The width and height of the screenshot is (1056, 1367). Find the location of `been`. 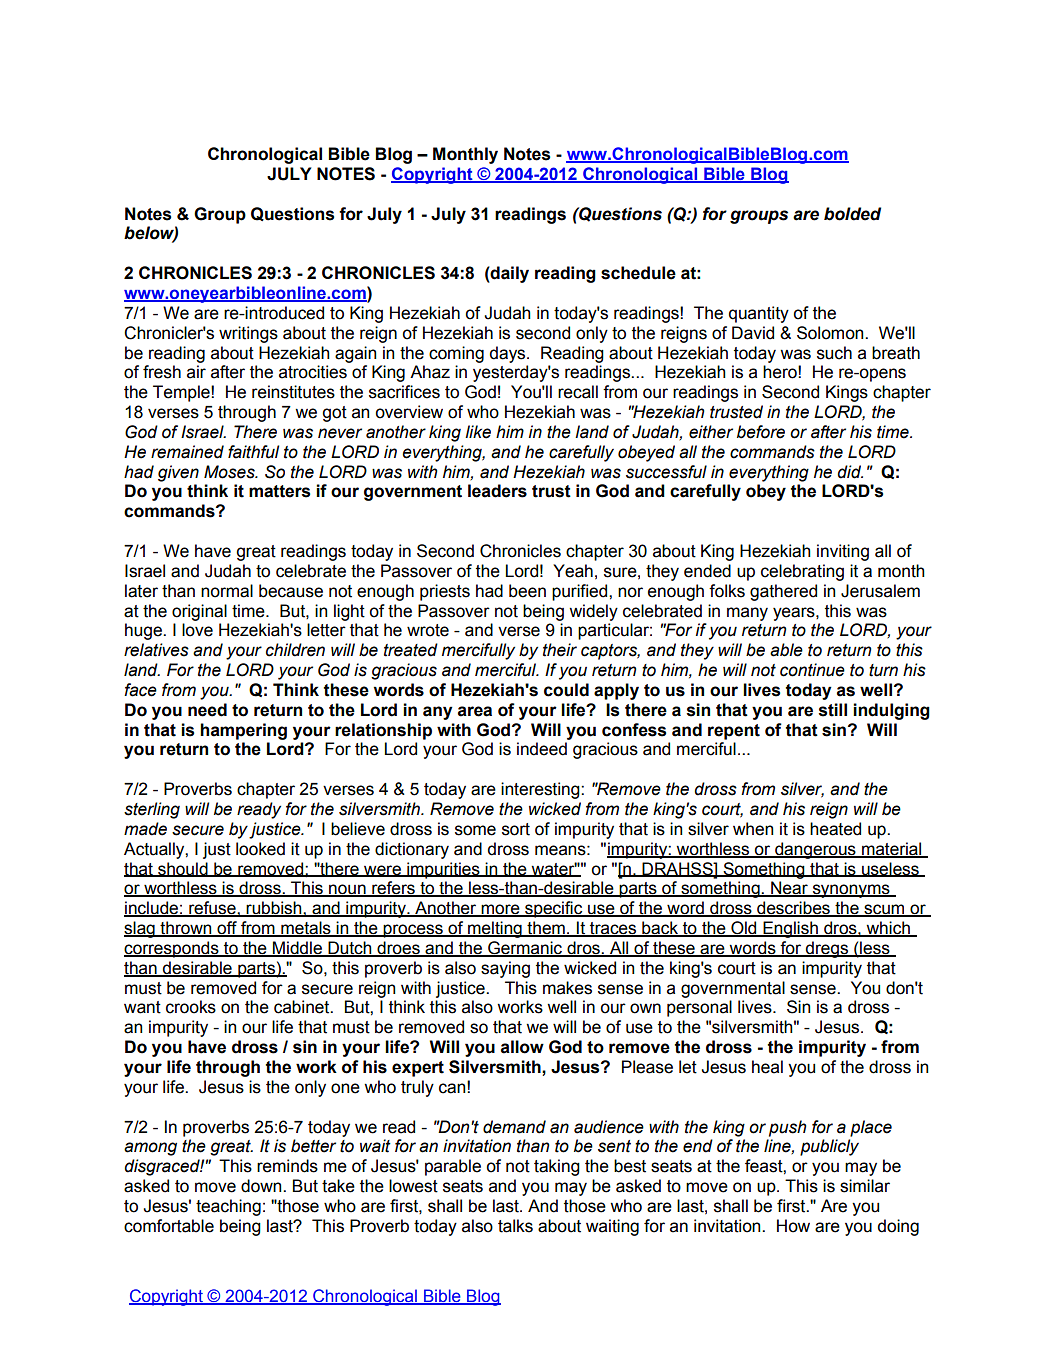

been is located at coordinates (527, 591).
